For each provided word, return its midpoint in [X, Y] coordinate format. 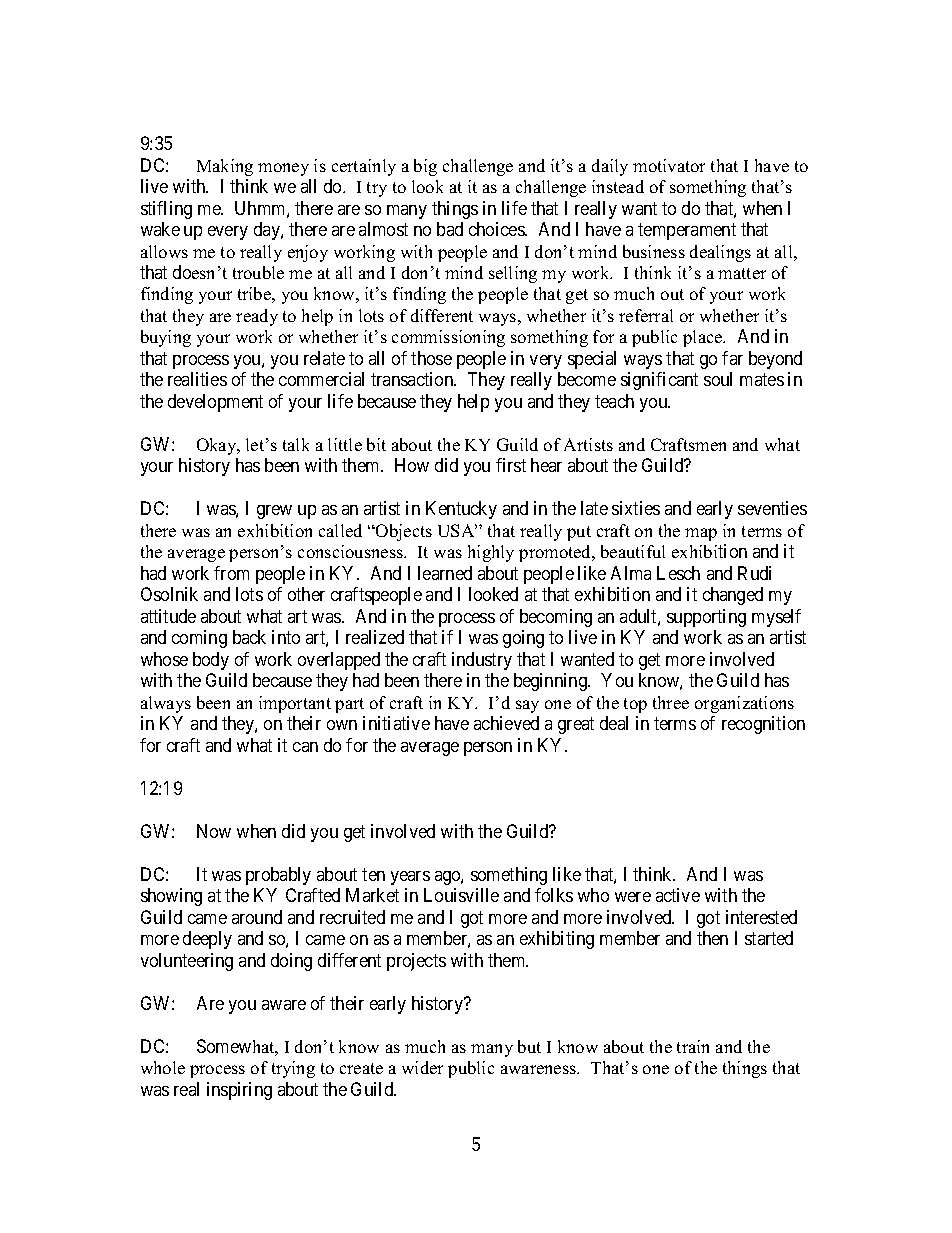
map [701, 534]
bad [450, 229]
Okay [218, 446]
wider [422, 1067]
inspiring [239, 1091]
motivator [669, 165]
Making [225, 167]
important [295, 704]
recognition [763, 725]
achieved [506, 723]
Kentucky [461, 510]
